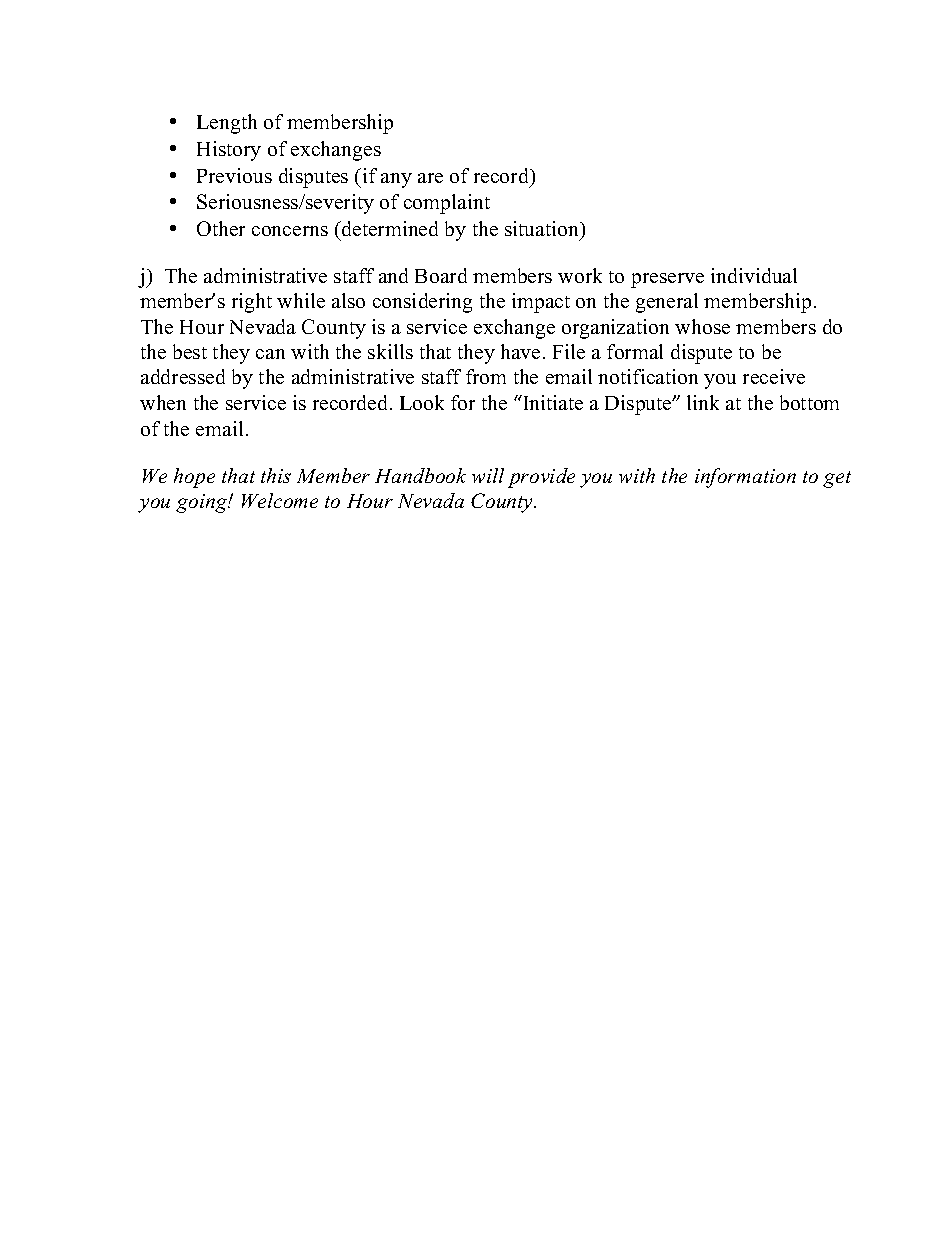  I want to click on situation, so click(543, 230).
